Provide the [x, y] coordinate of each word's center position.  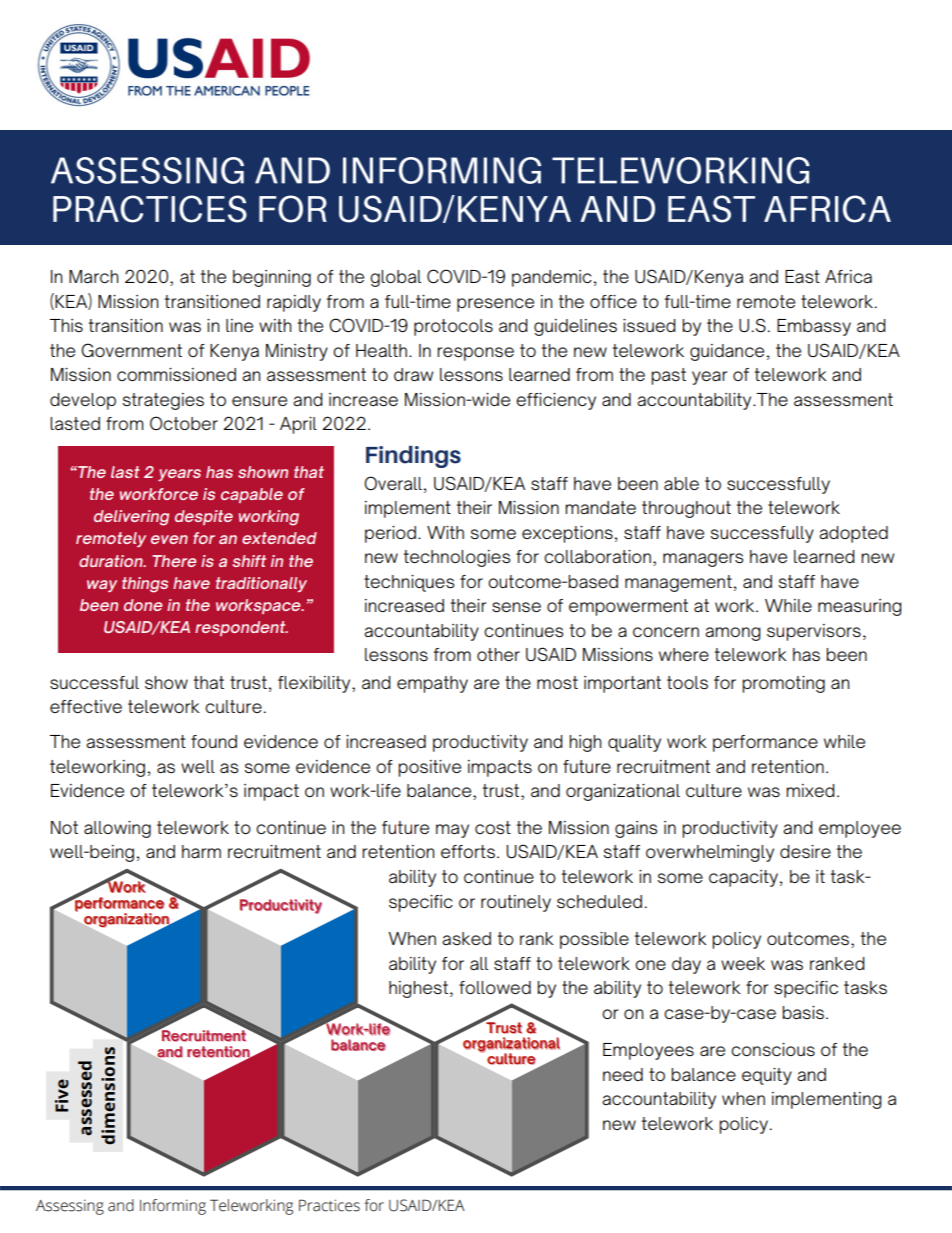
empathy [432, 684]
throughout [686, 509]
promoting [783, 684]
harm [201, 851]
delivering [131, 518]
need [623, 1074]
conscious [773, 1049]
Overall [393, 483]
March [93, 276]
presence [495, 305]
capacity [745, 878]
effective [86, 706]
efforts [468, 851]
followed [495, 987]
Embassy [814, 327]
